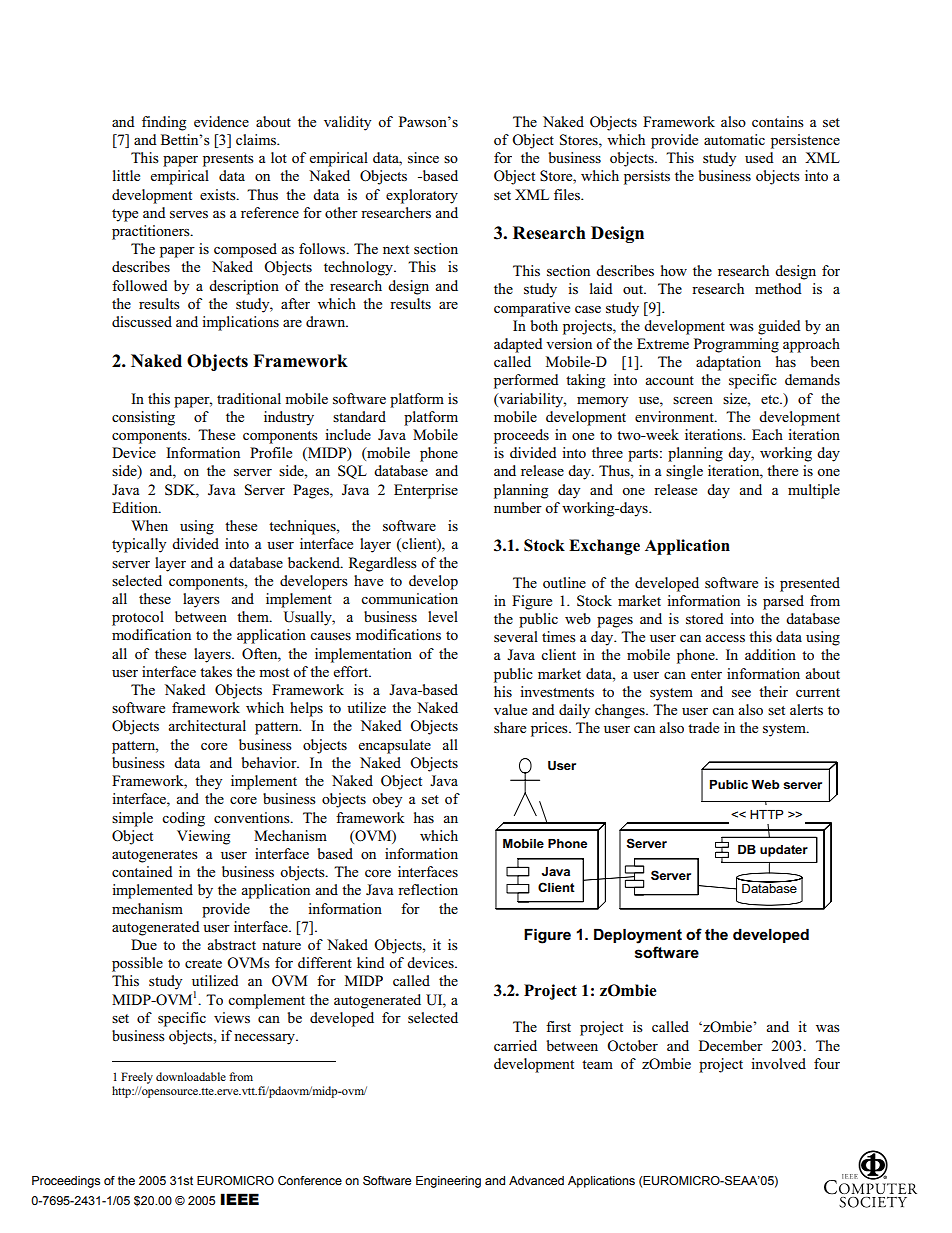 The height and width of the page is (1233, 952). Describe the element at coordinates (443, 616) in the page. I see `level` at that location.
